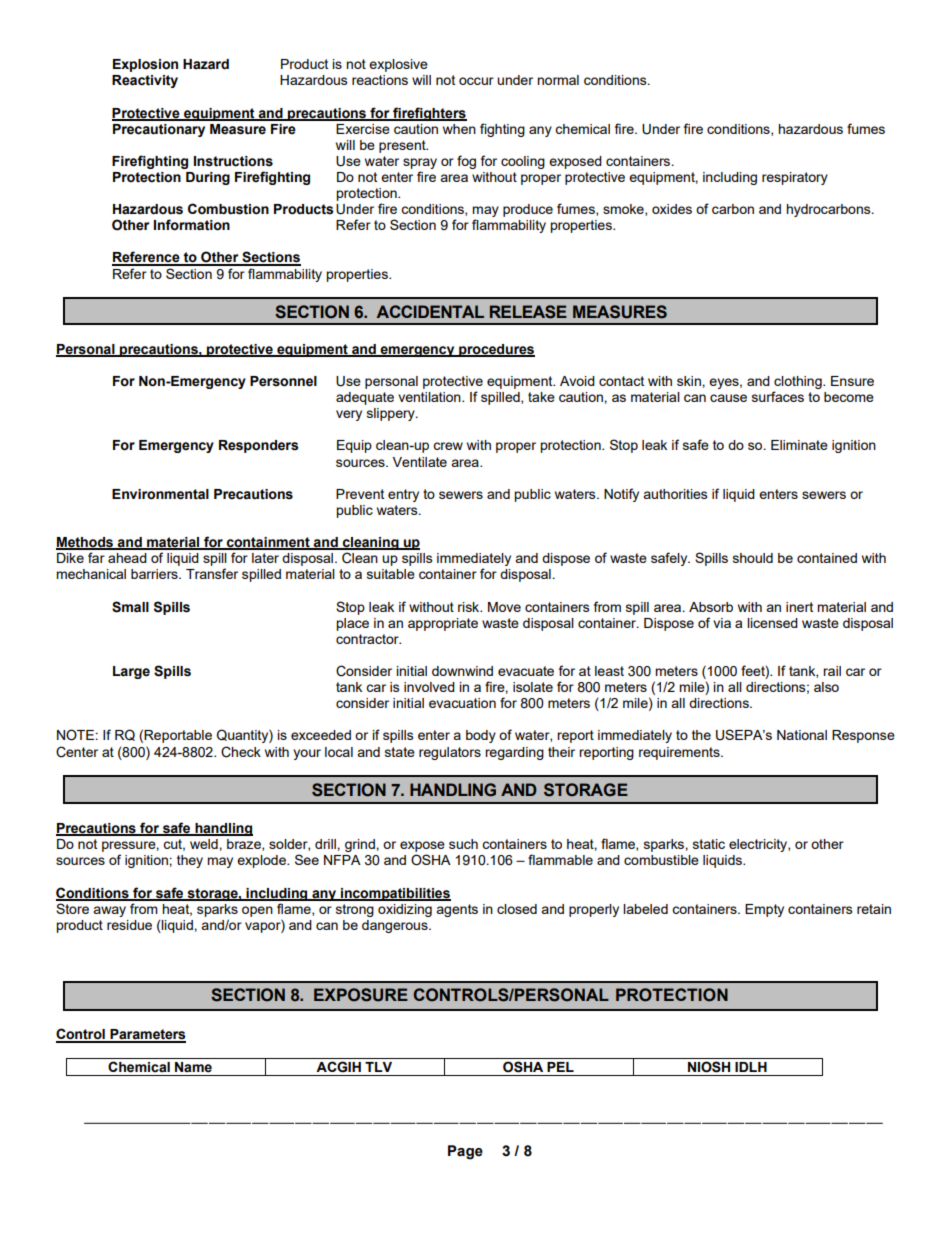 This document has height=1233, width=952. Describe the element at coordinates (145, 81) in the document. I see `Reactivity` at that location.
